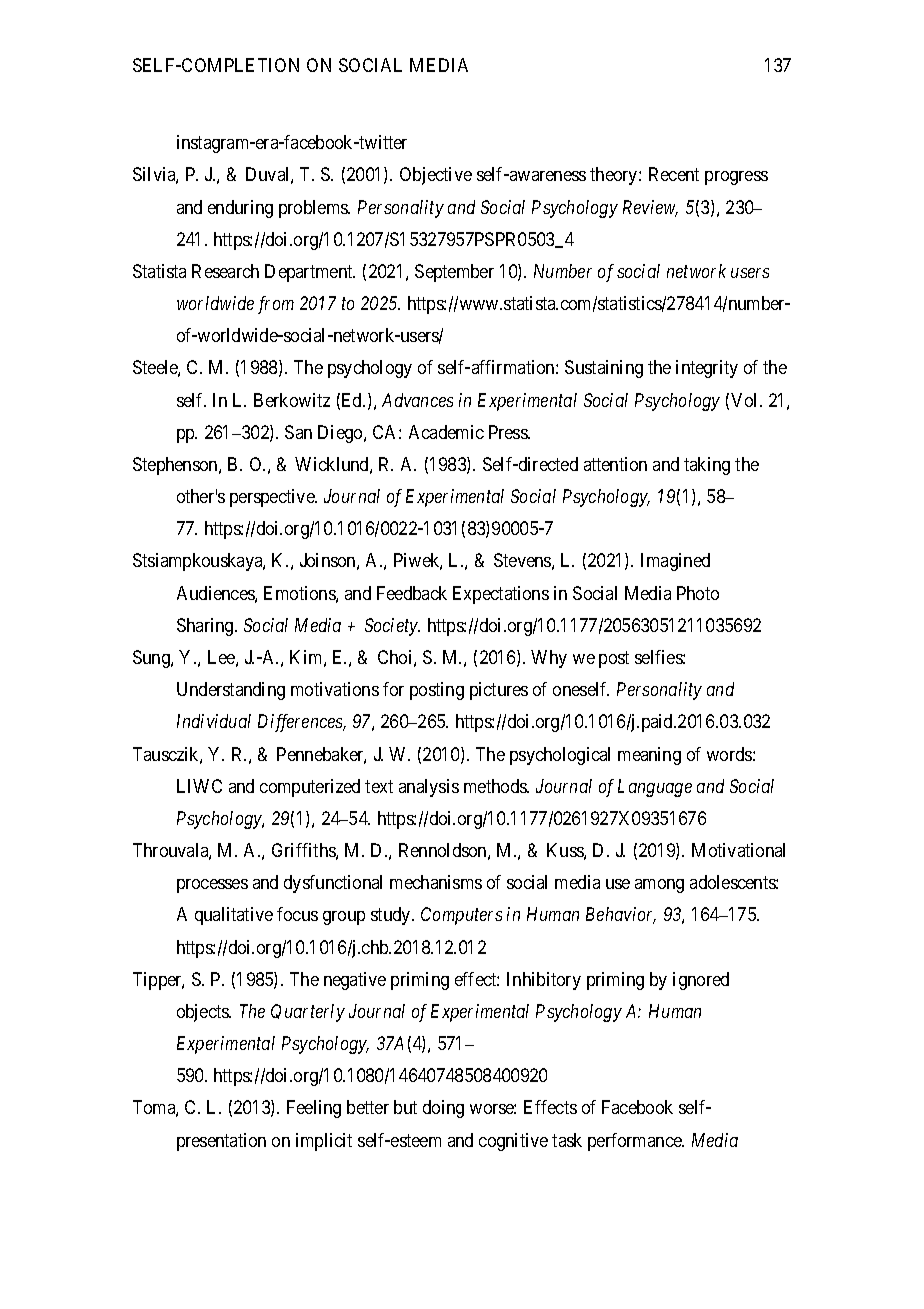  I want to click on perspective, so click(273, 498).
